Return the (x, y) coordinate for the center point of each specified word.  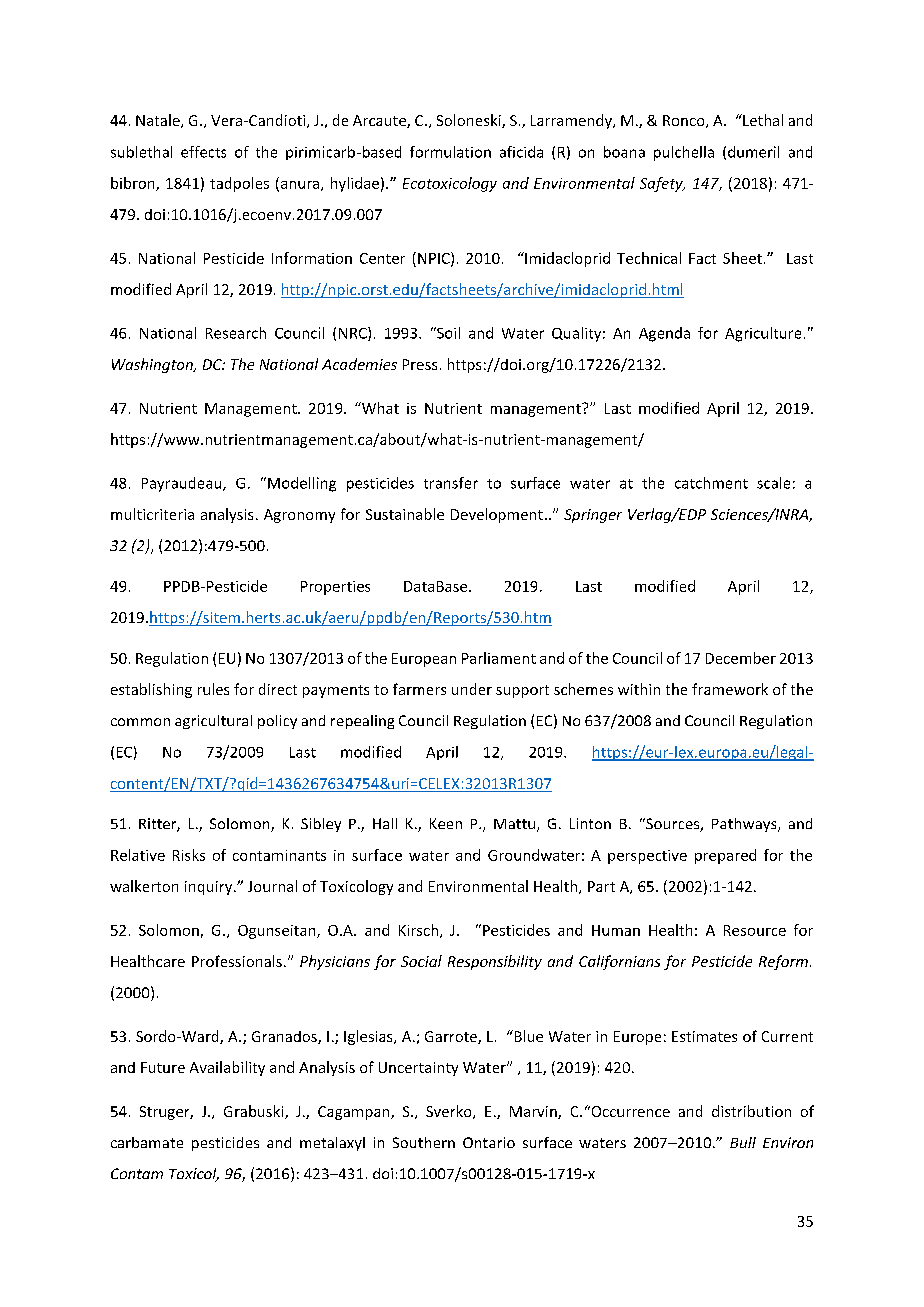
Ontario (489, 1142)
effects (203, 152)
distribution (751, 1111)
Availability (227, 1068)
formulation (450, 152)
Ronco (685, 121)
